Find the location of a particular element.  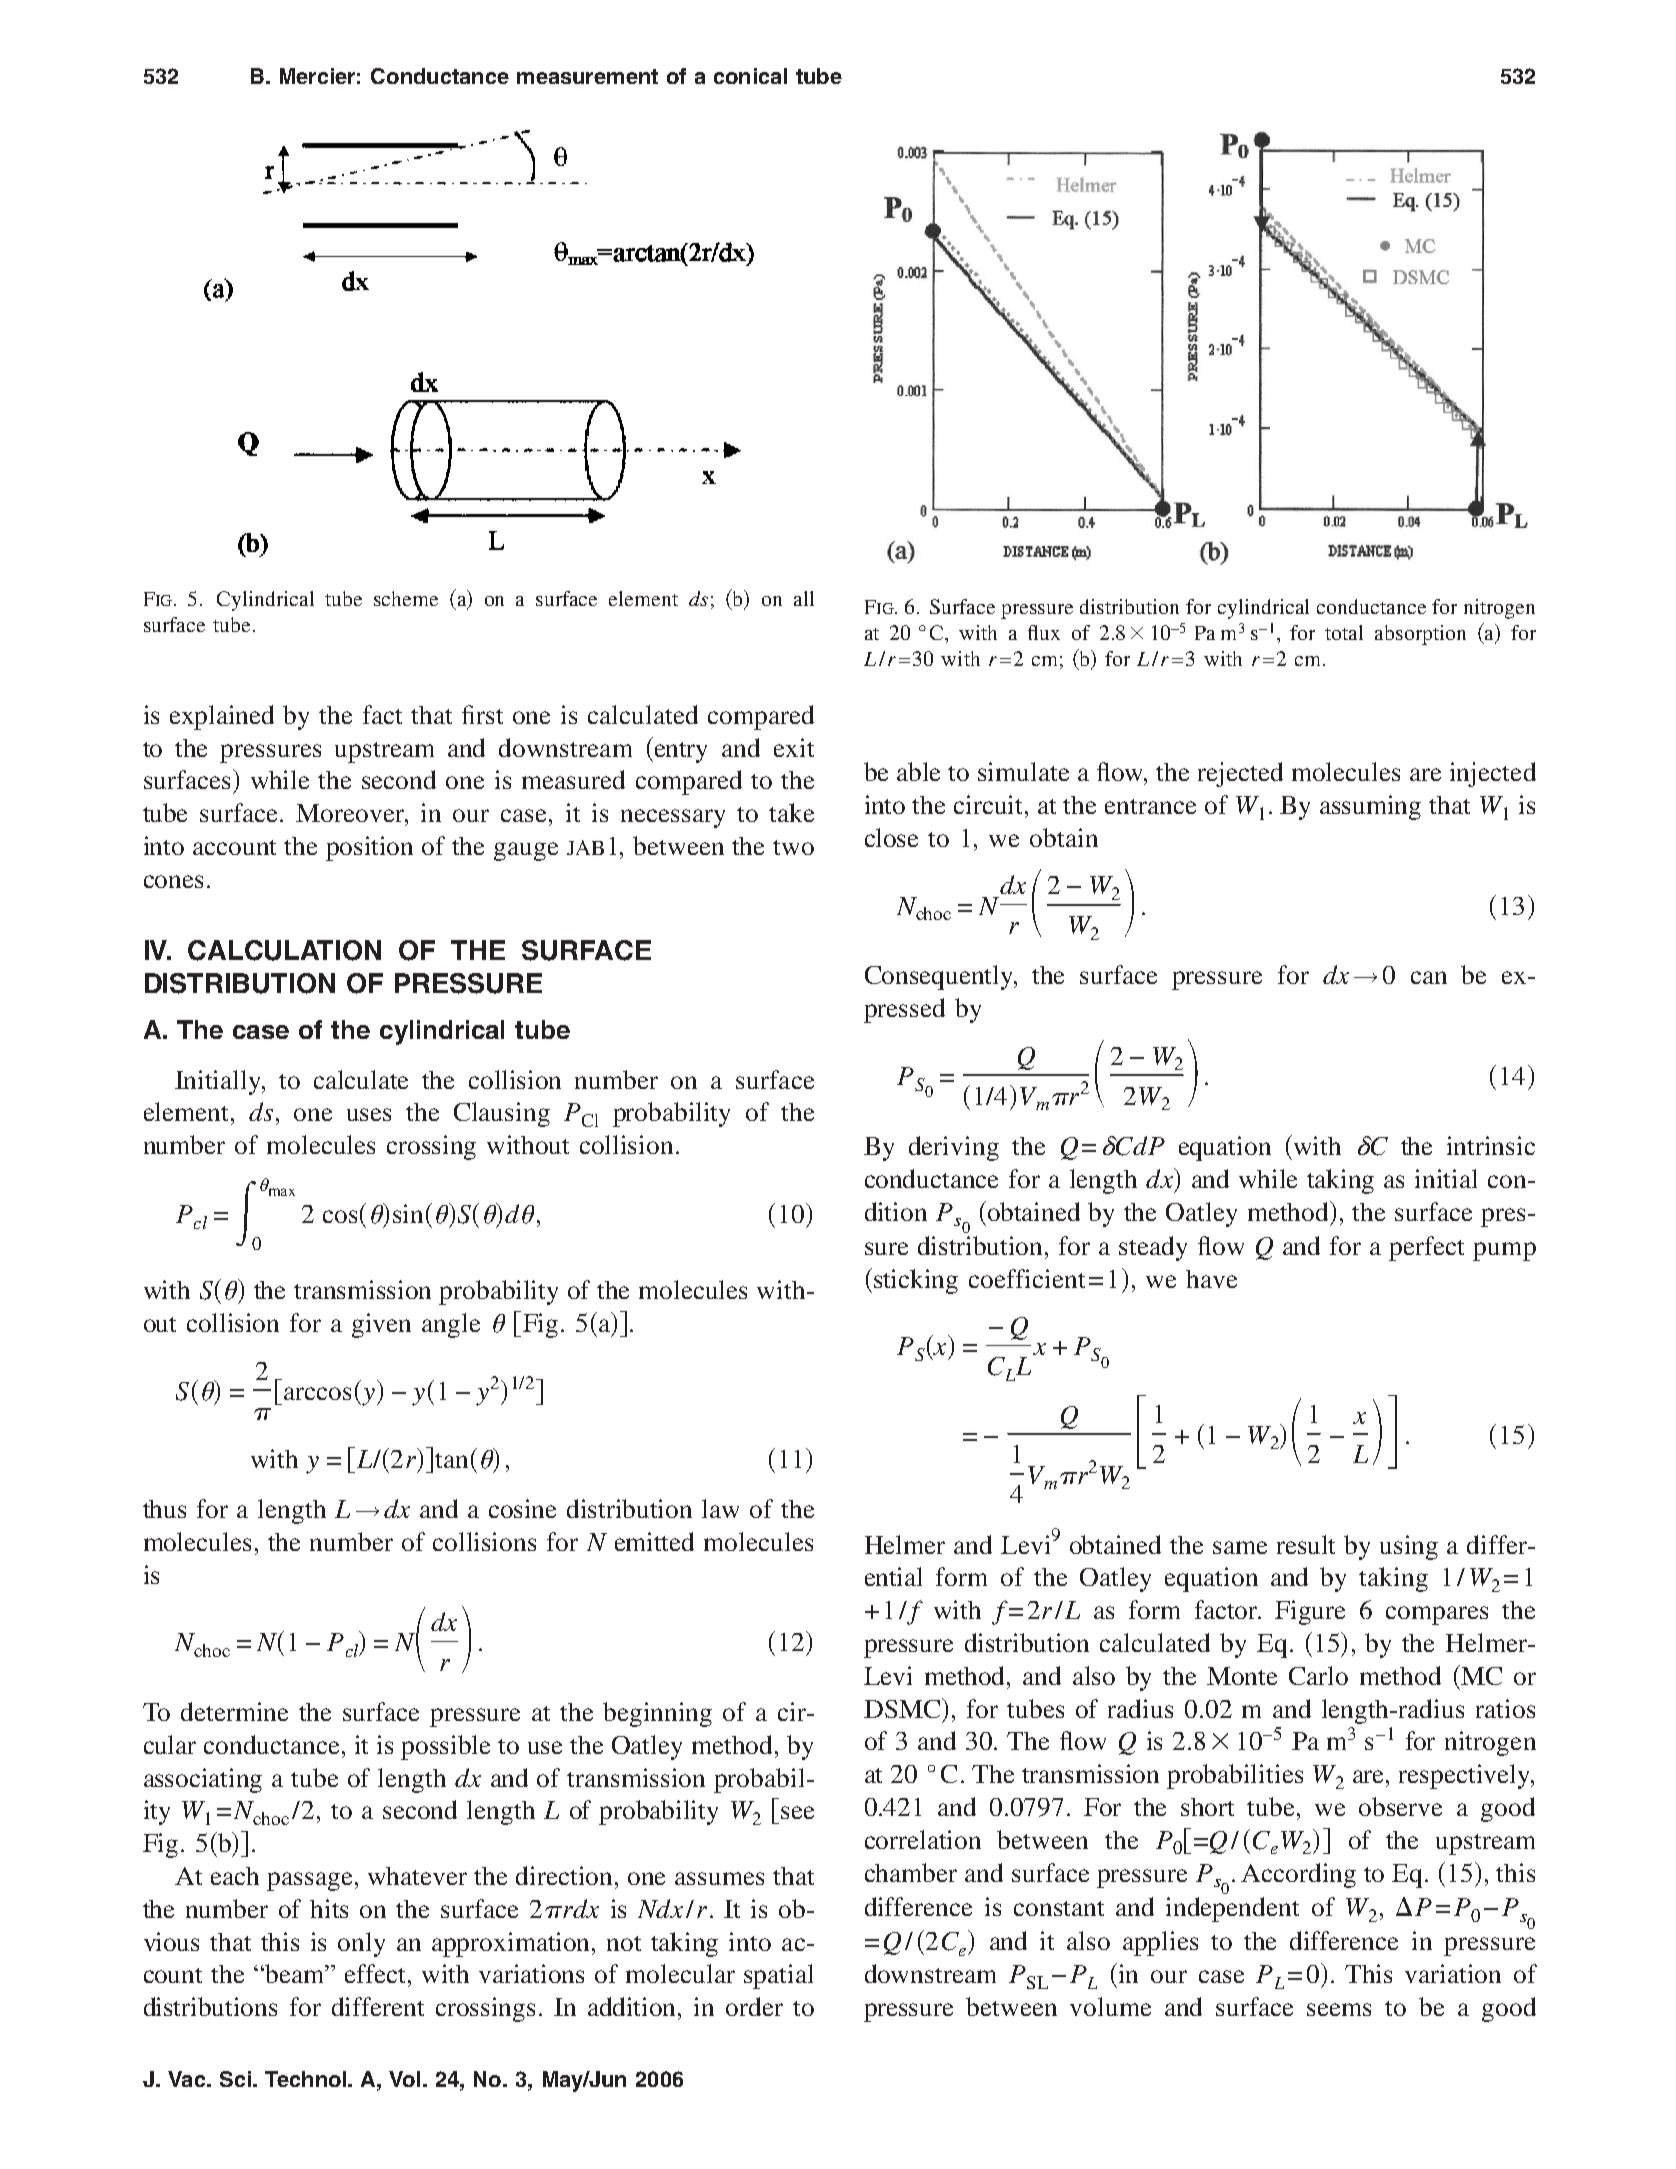

conical is located at coordinates (750, 76).
